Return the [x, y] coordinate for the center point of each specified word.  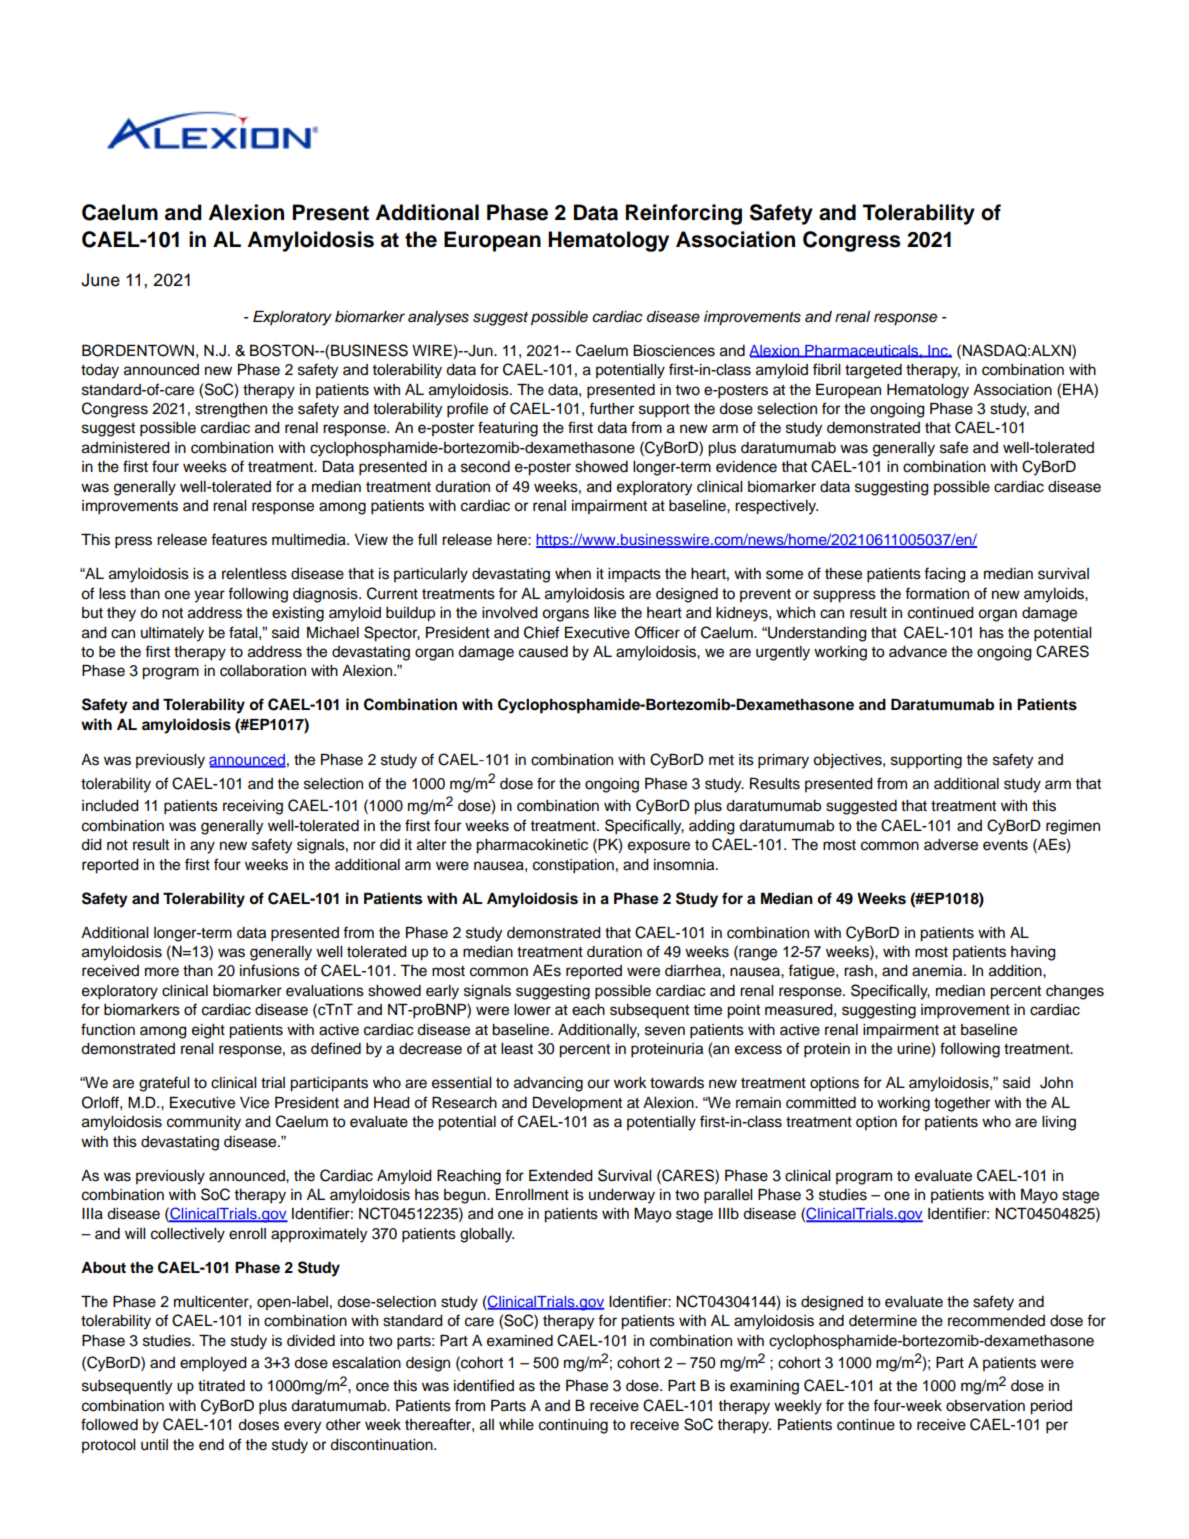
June [100, 280]
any [202, 847]
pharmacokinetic [532, 846]
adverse [951, 845]
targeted [873, 371]
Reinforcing [684, 214]
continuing [573, 1426]
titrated [221, 1386]
